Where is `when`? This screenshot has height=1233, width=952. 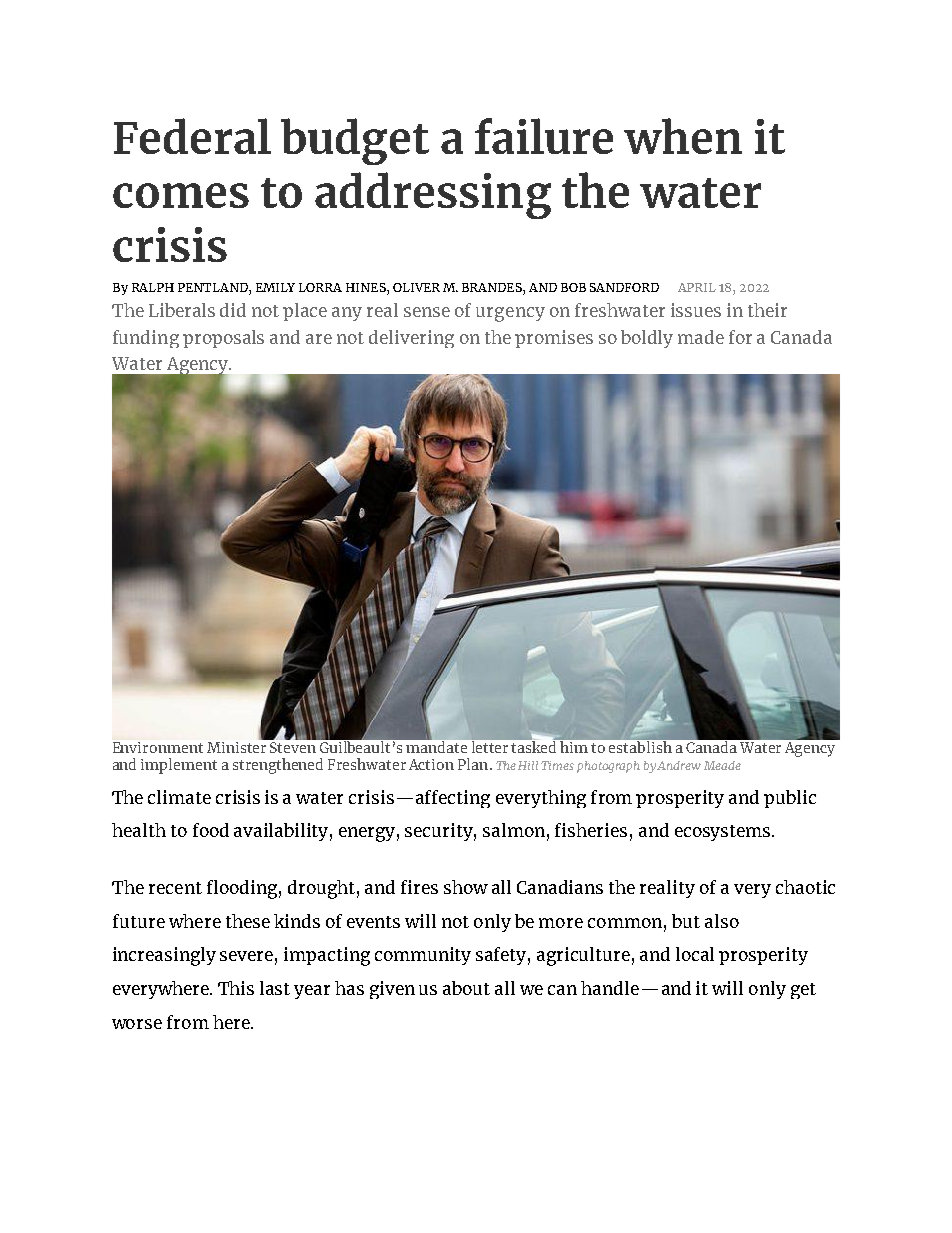 when is located at coordinates (683, 136).
